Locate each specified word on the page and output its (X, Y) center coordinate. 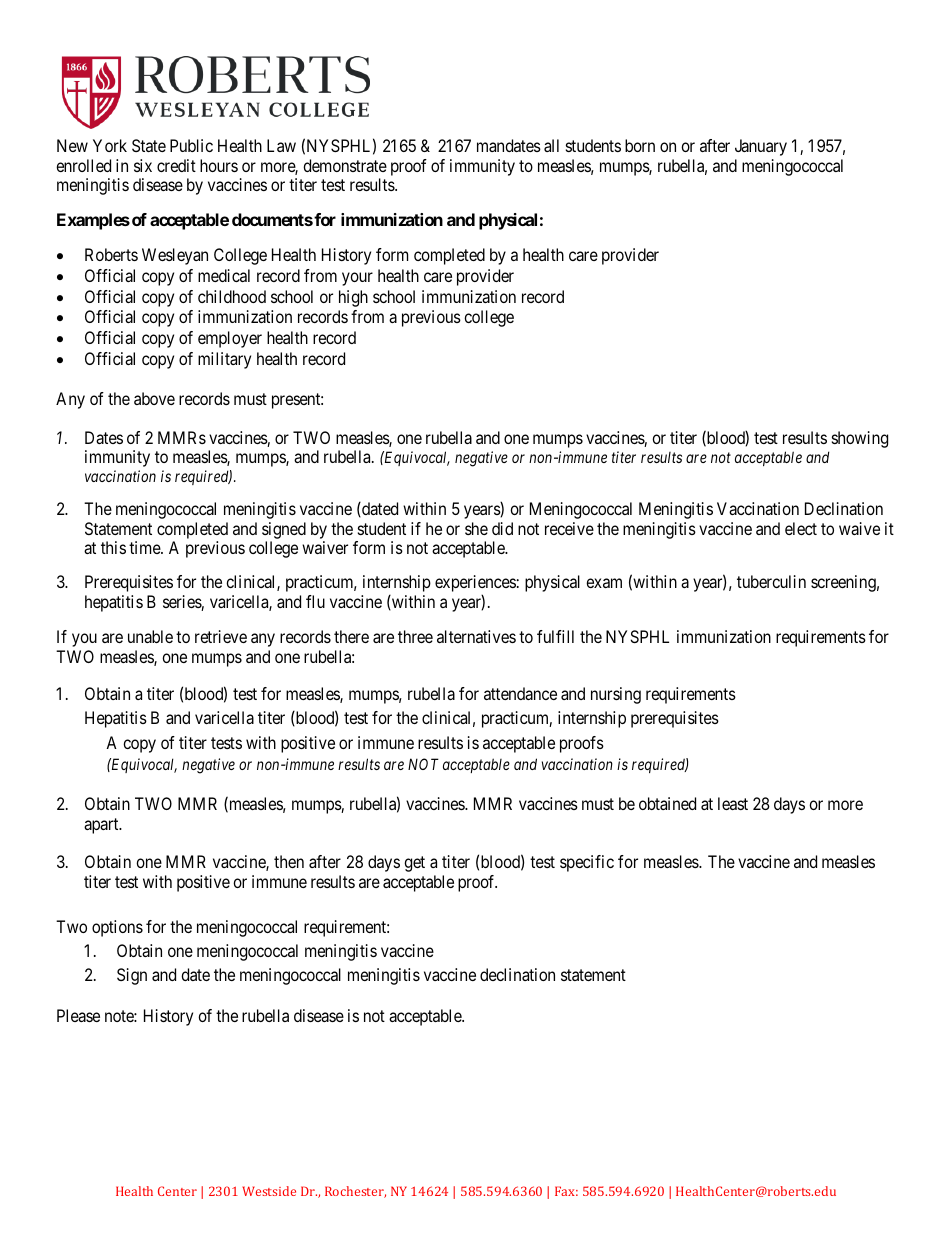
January (761, 147)
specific (587, 863)
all (551, 145)
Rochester (355, 1192)
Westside (269, 1191)
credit (176, 165)
